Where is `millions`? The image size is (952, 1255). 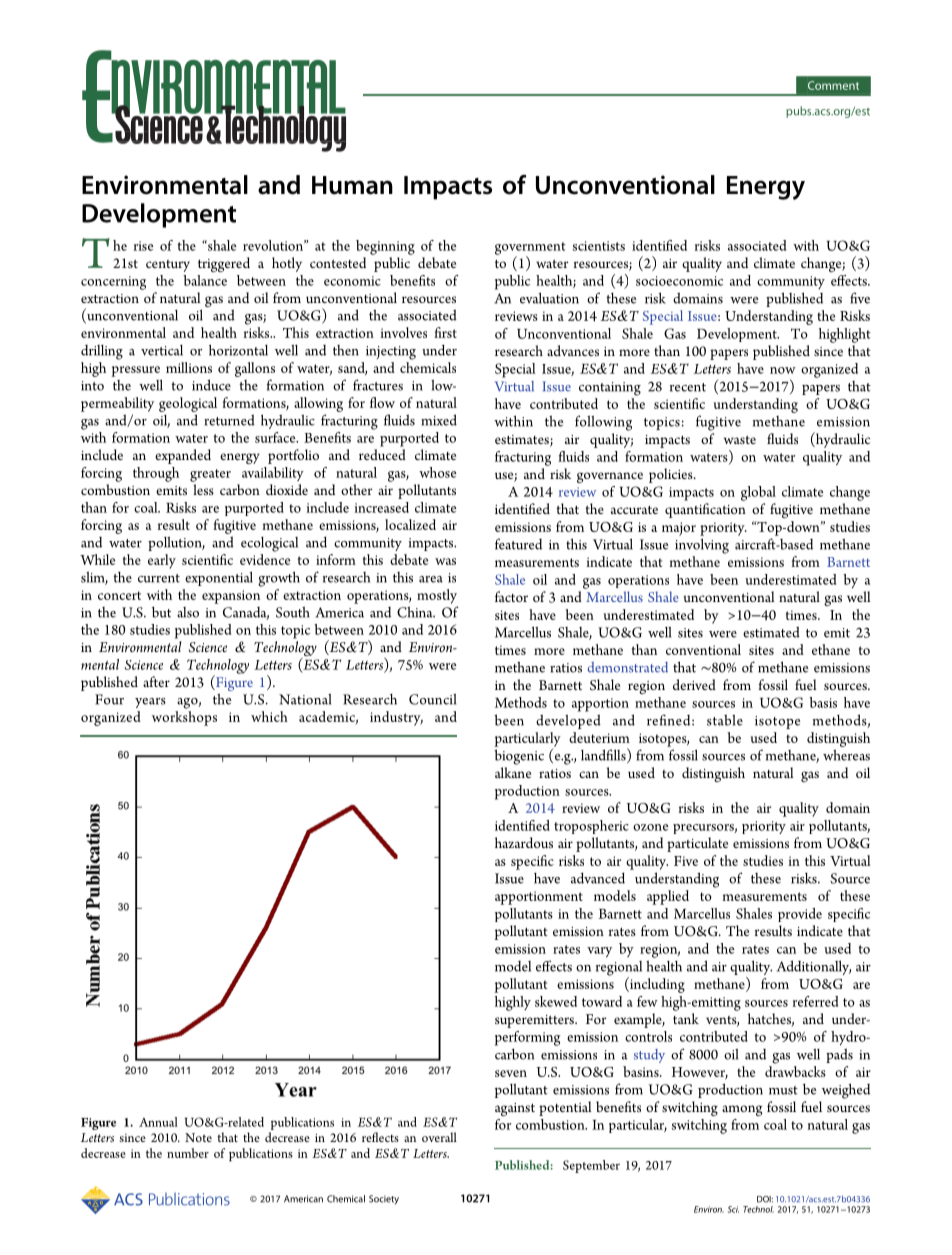 millions is located at coordinates (189, 367).
